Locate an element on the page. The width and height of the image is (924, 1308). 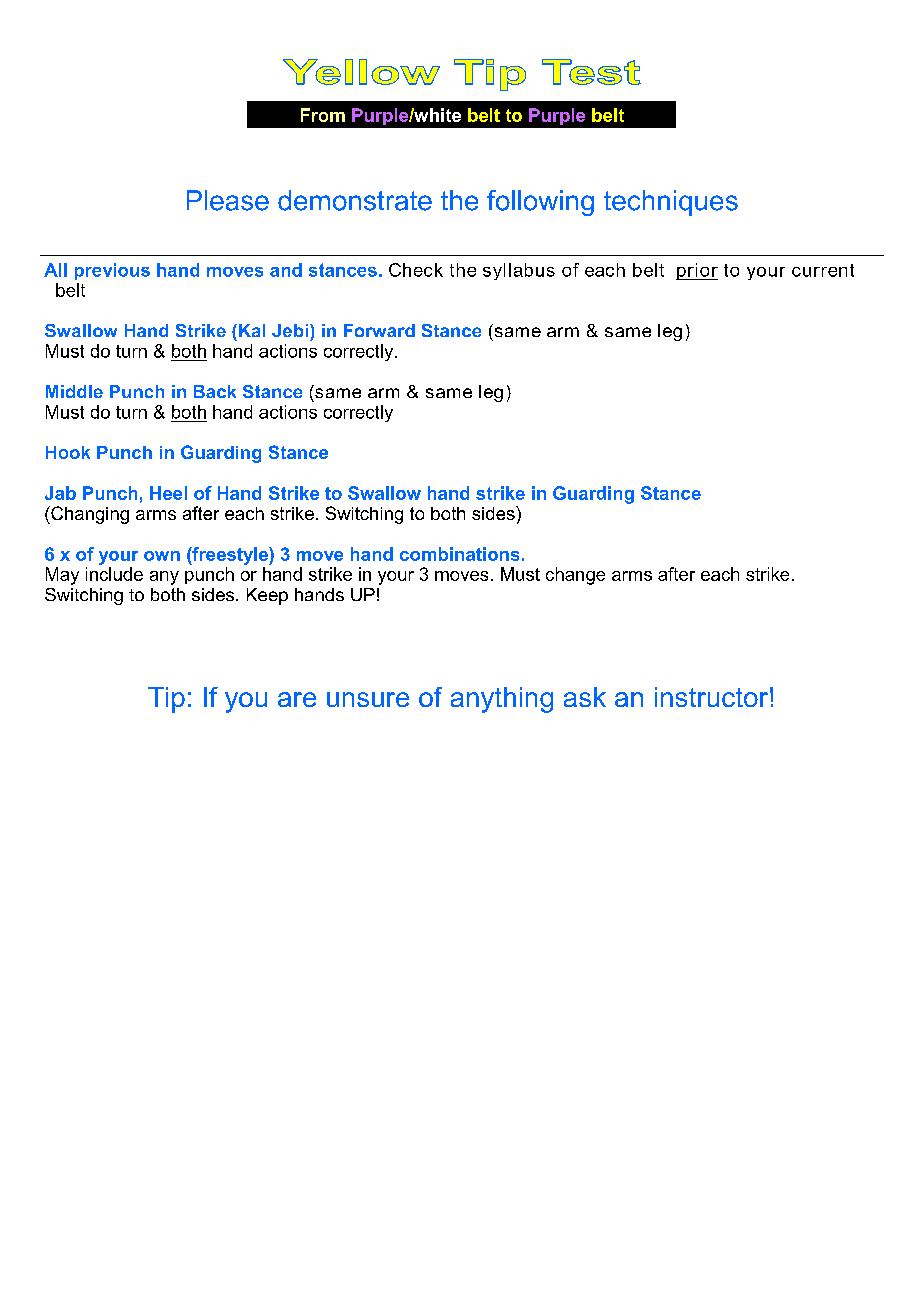
Kal is located at coordinates (252, 330).
